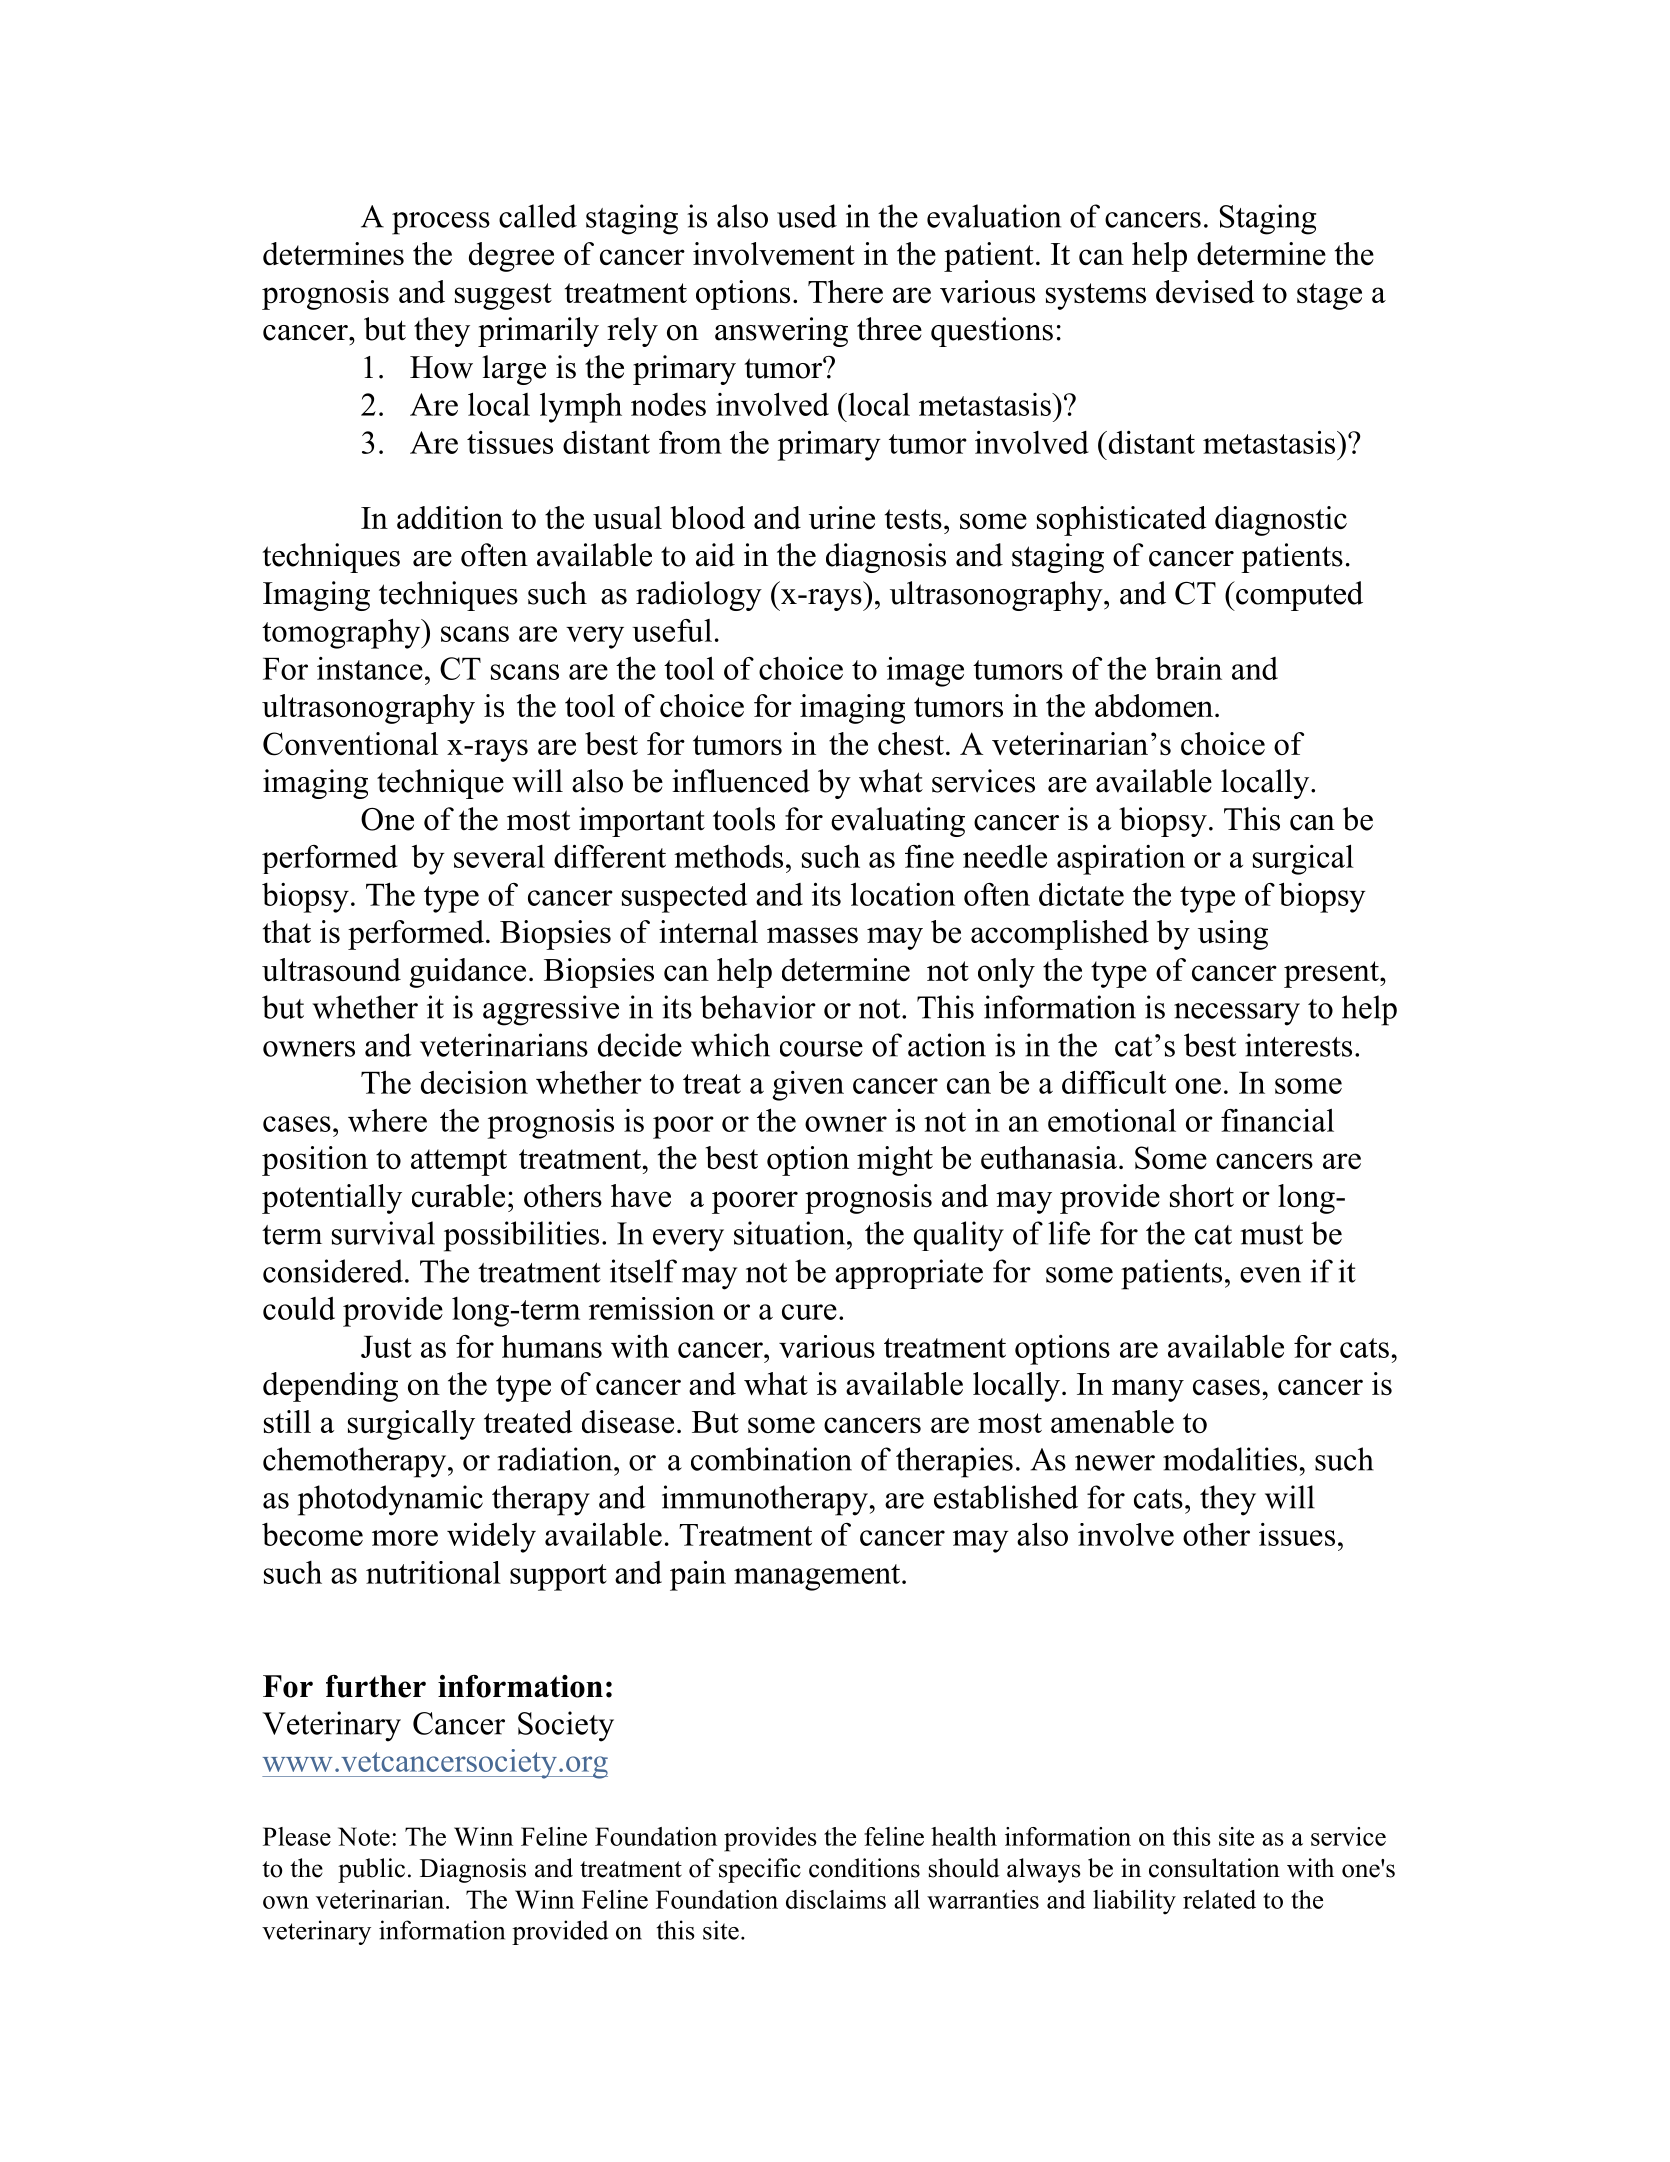 This image has width=1670, height=2162. Describe the element at coordinates (371, 1870) in the image. I see `public` at that location.
